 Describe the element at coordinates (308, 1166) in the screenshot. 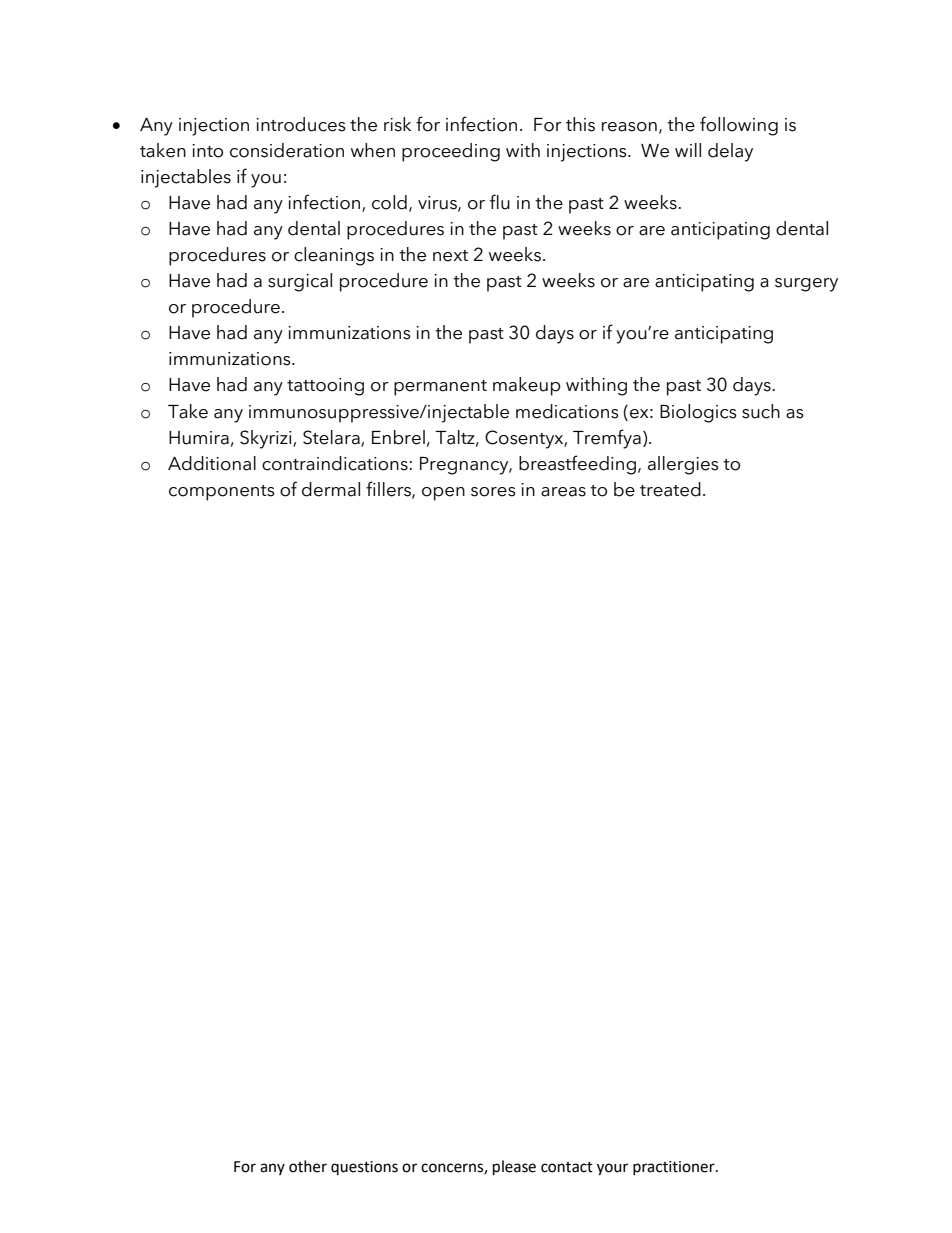

I see `other` at that location.
